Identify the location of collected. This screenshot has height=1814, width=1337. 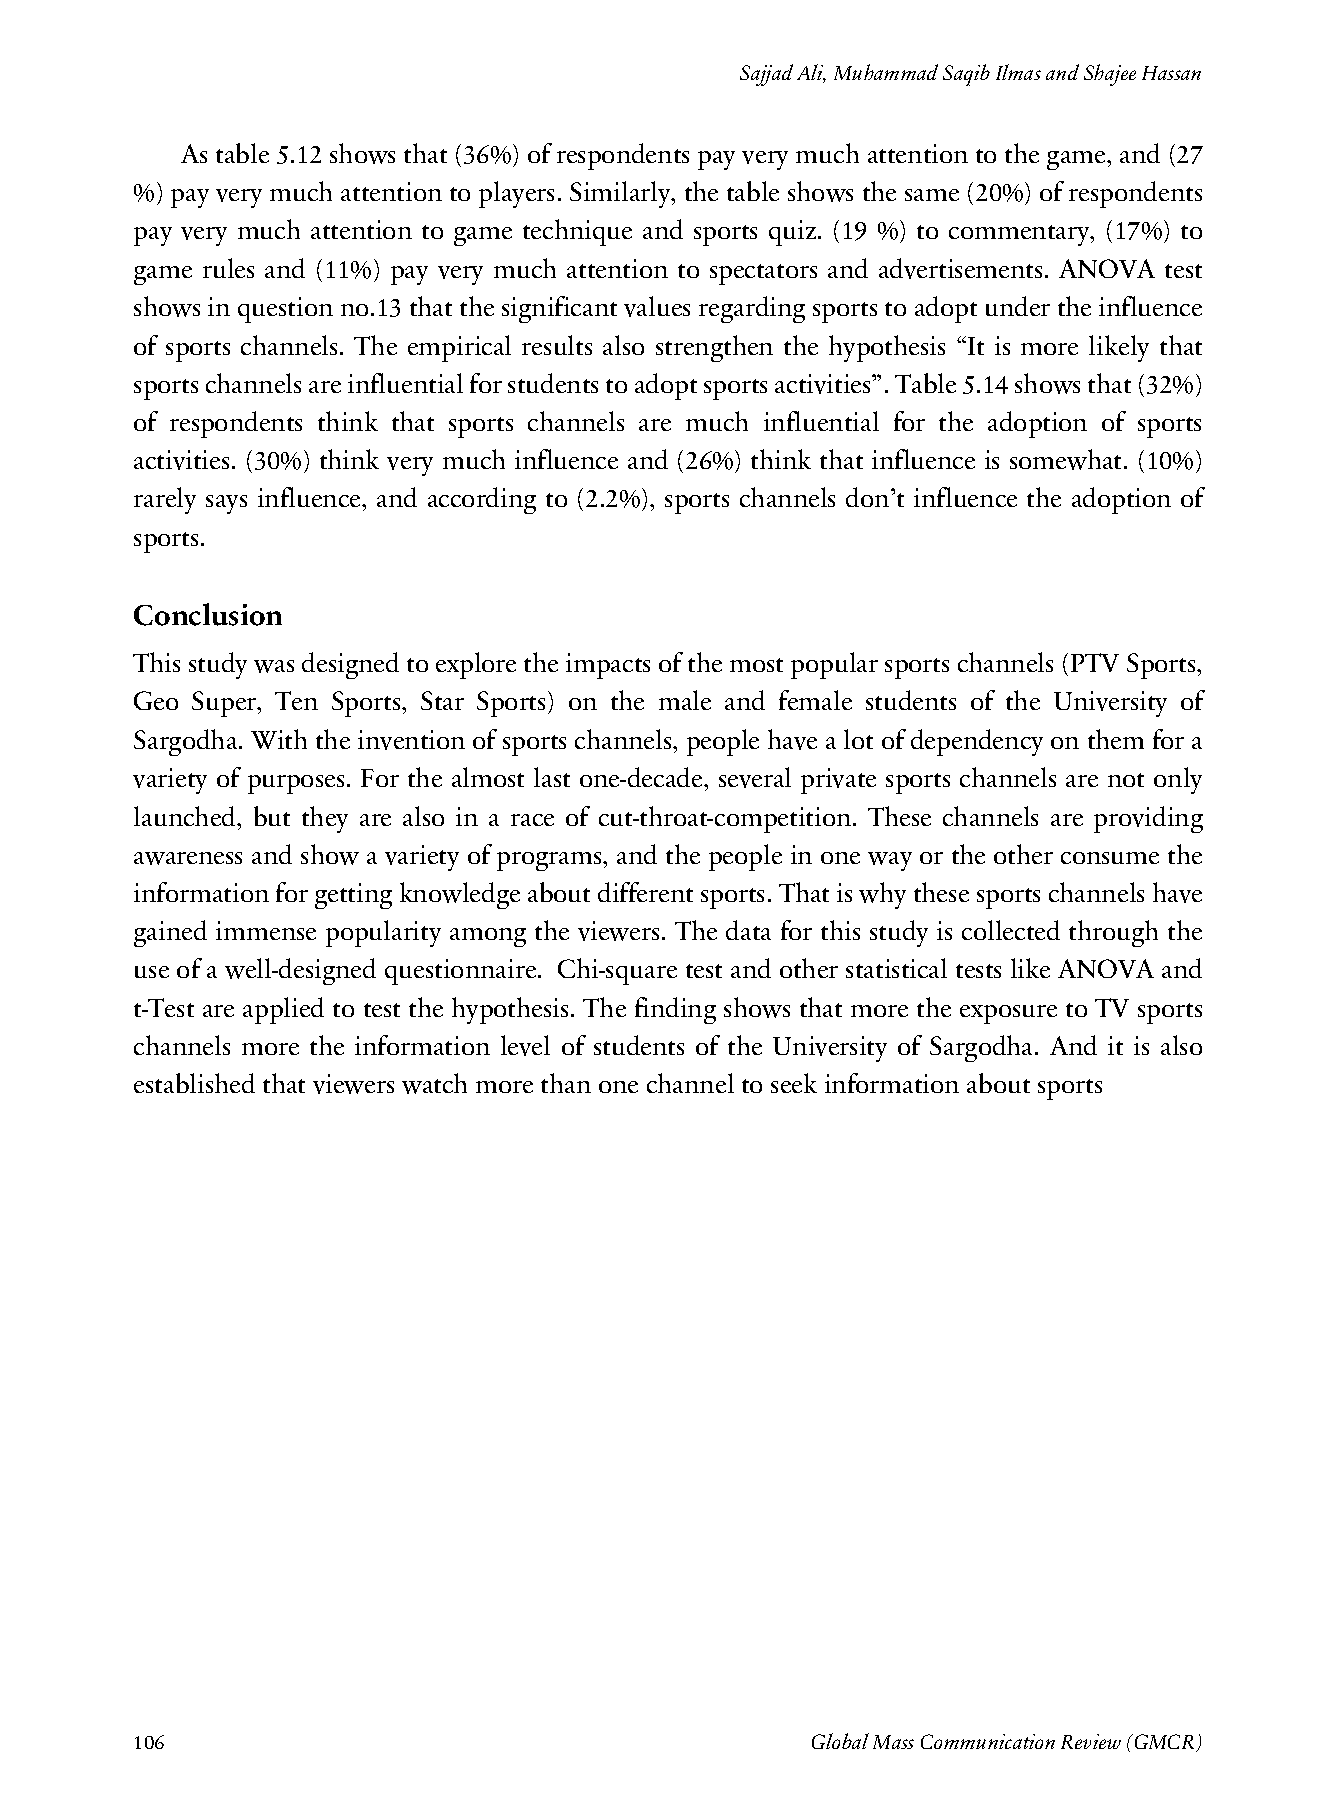
(1011, 930).
